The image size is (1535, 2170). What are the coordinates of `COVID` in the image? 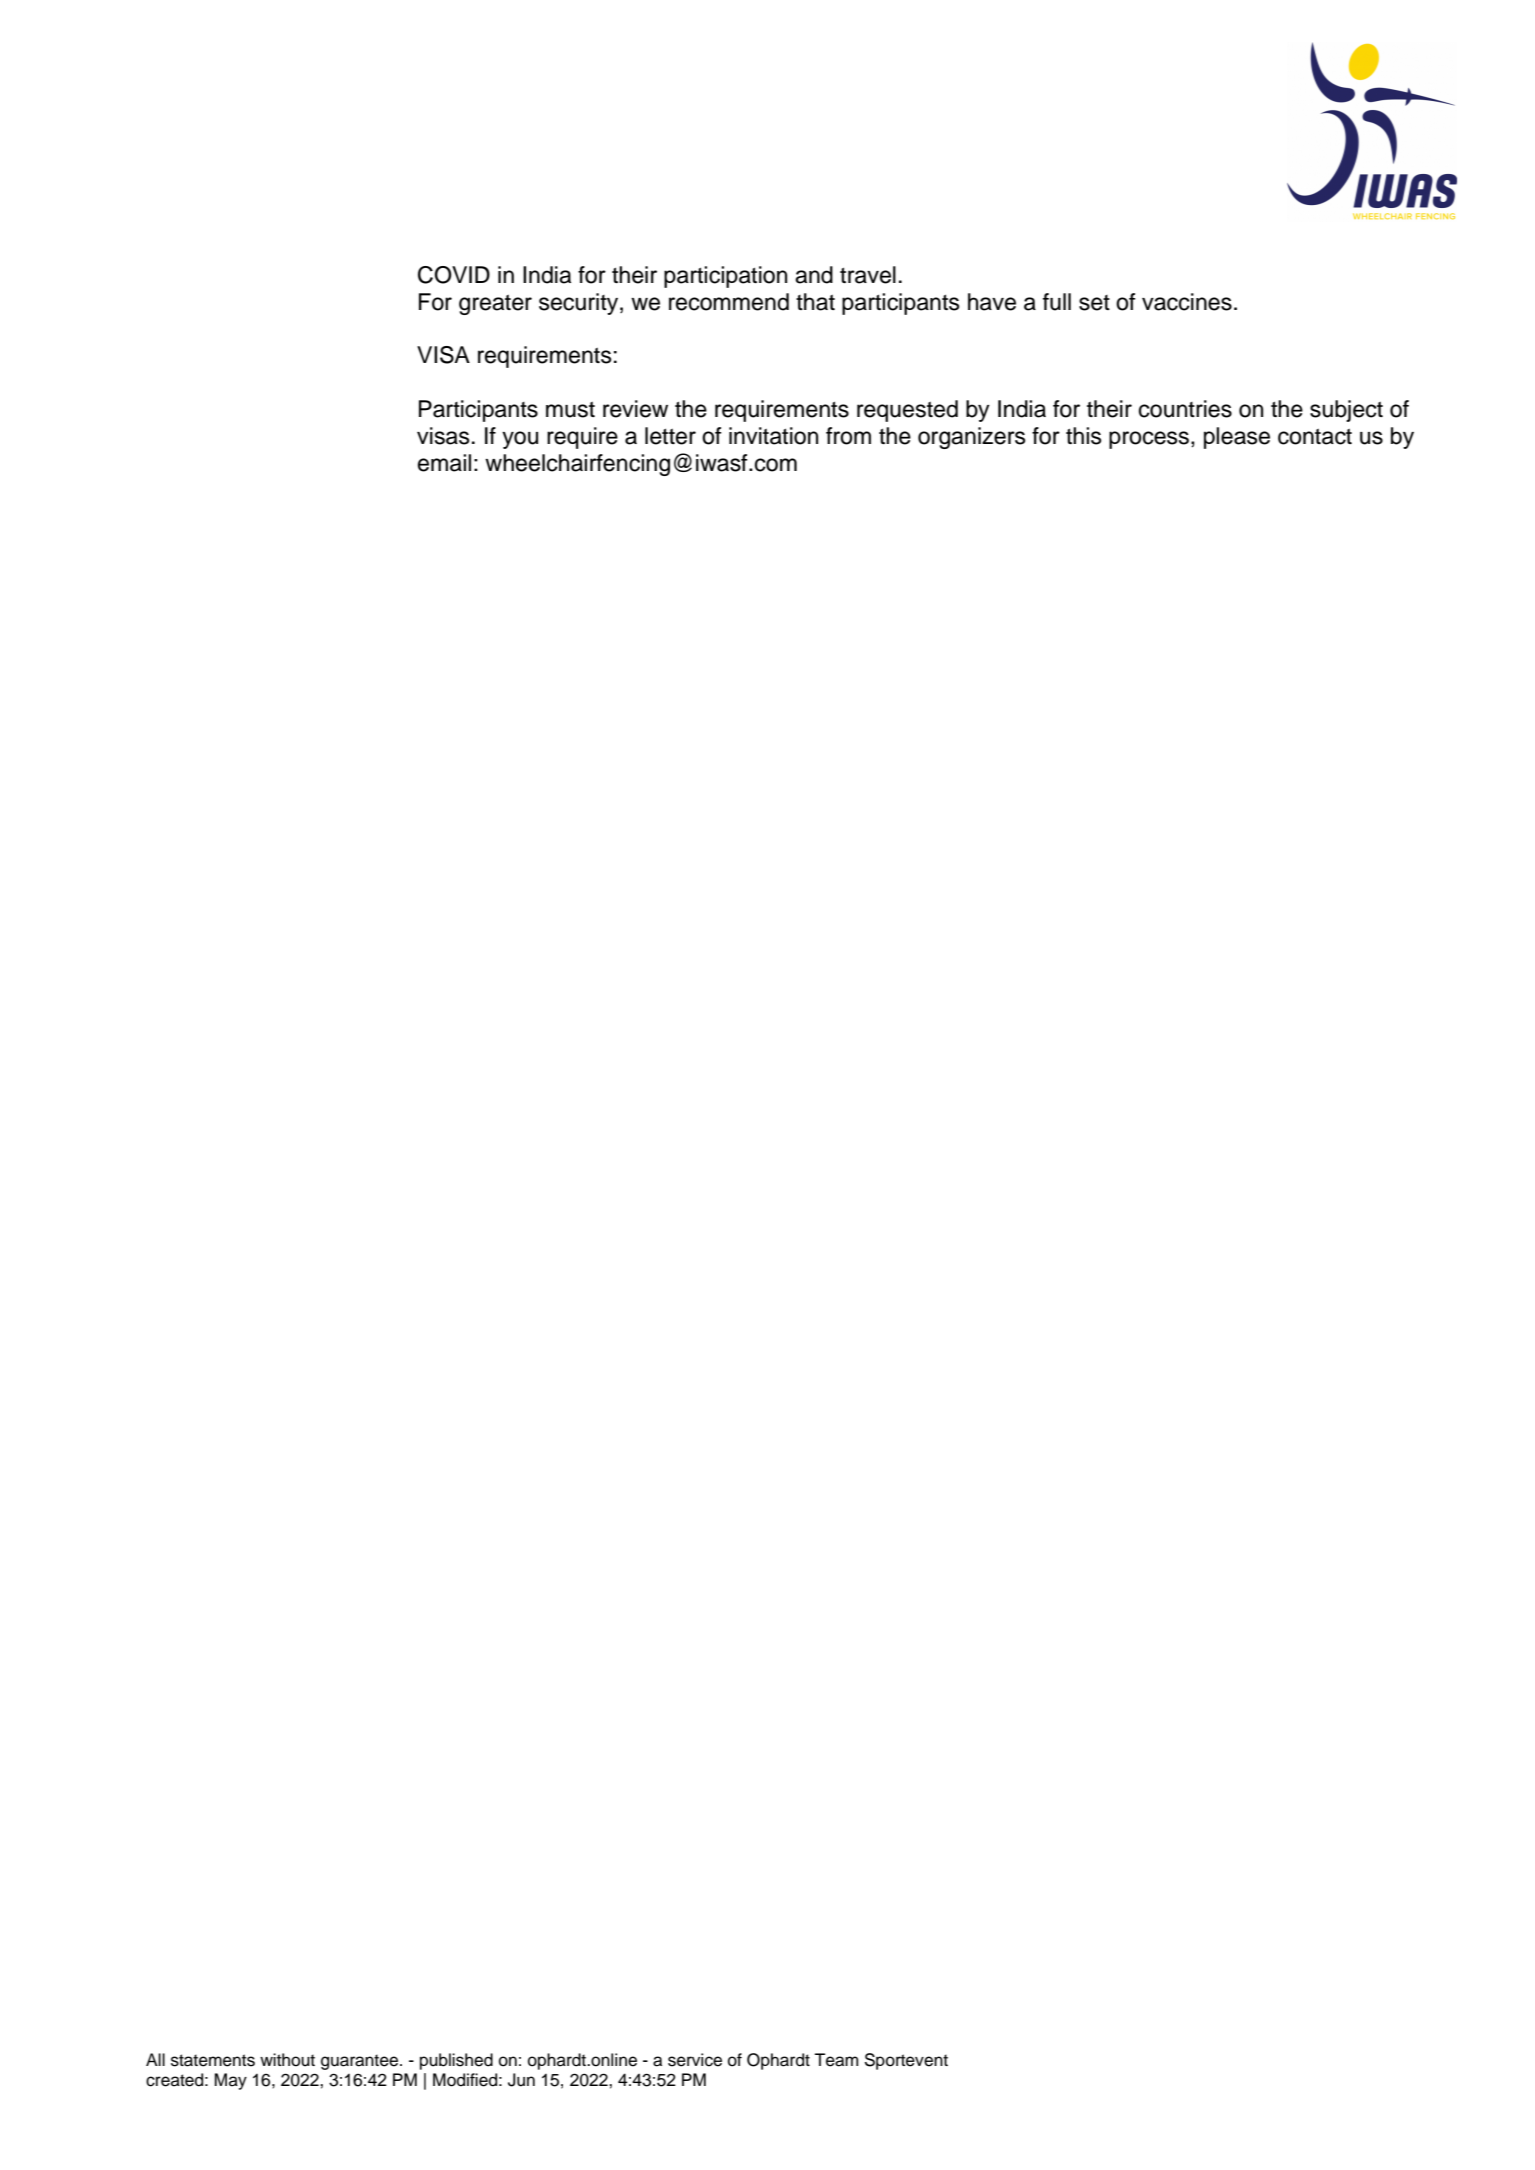 It's located at (454, 275).
